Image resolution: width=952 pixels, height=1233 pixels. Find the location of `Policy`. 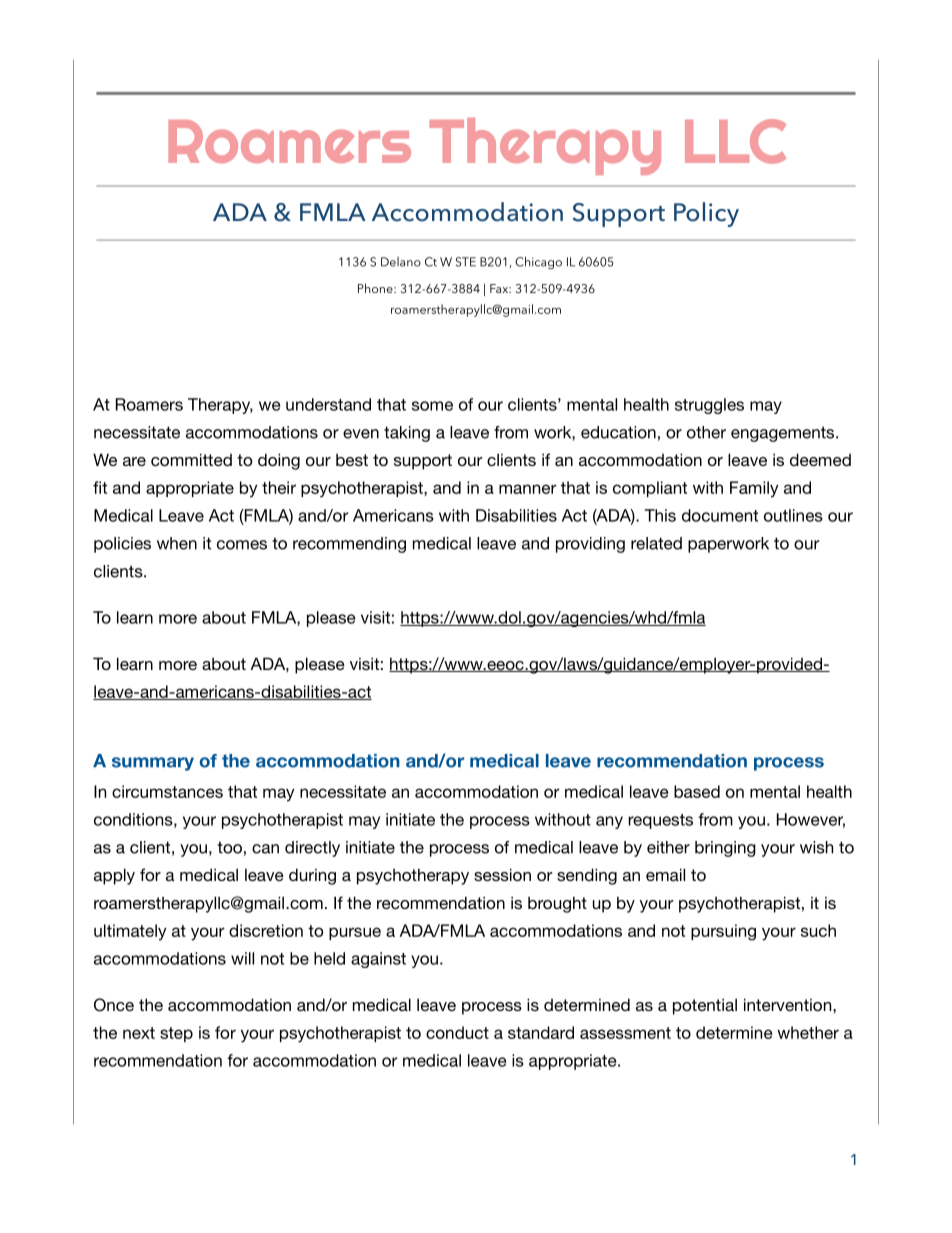

Policy is located at coordinates (706, 214).
